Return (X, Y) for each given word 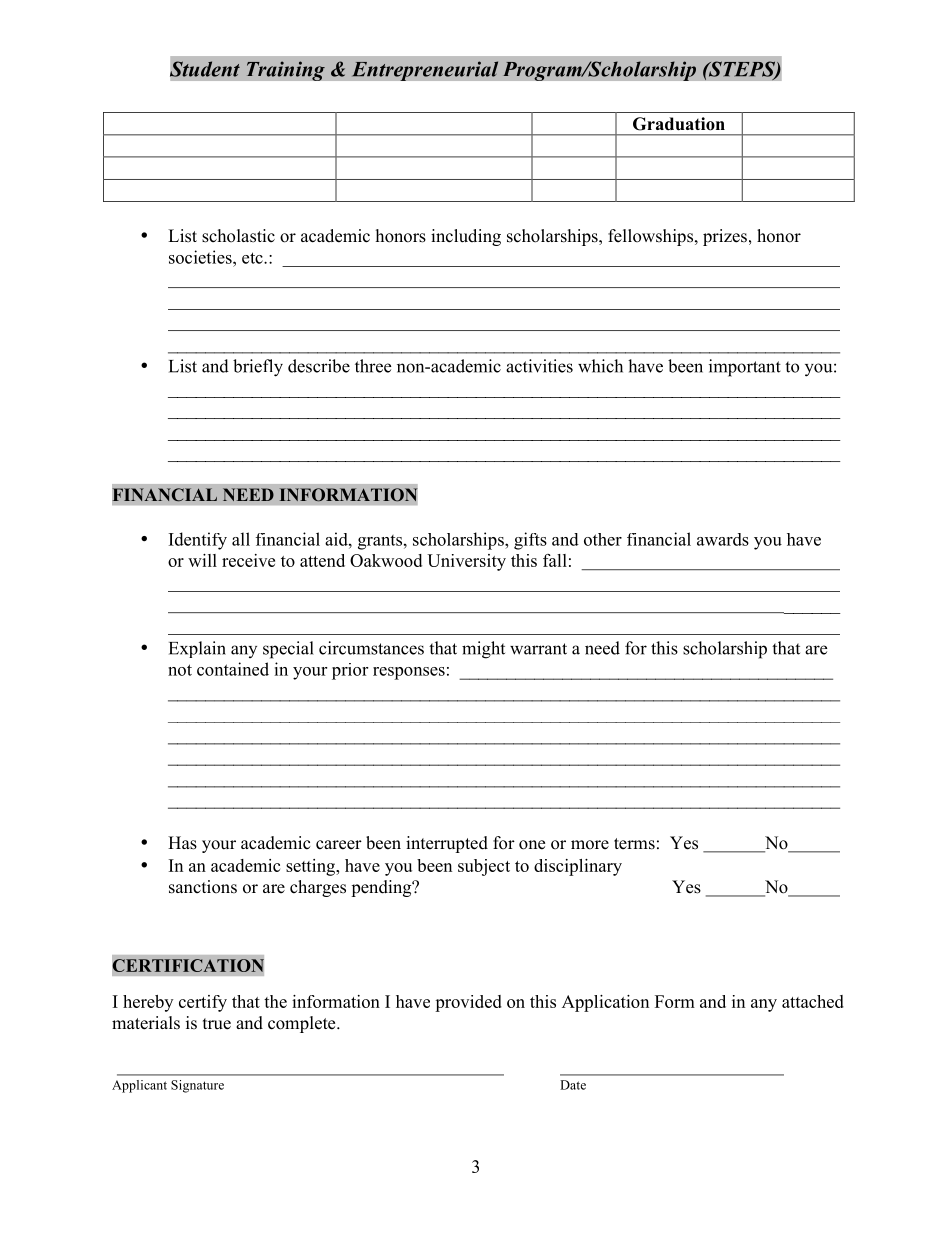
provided (468, 1003)
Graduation (679, 124)
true (217, 1024)
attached (813, 1001)
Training (285, 71)
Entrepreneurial (425, 71)
